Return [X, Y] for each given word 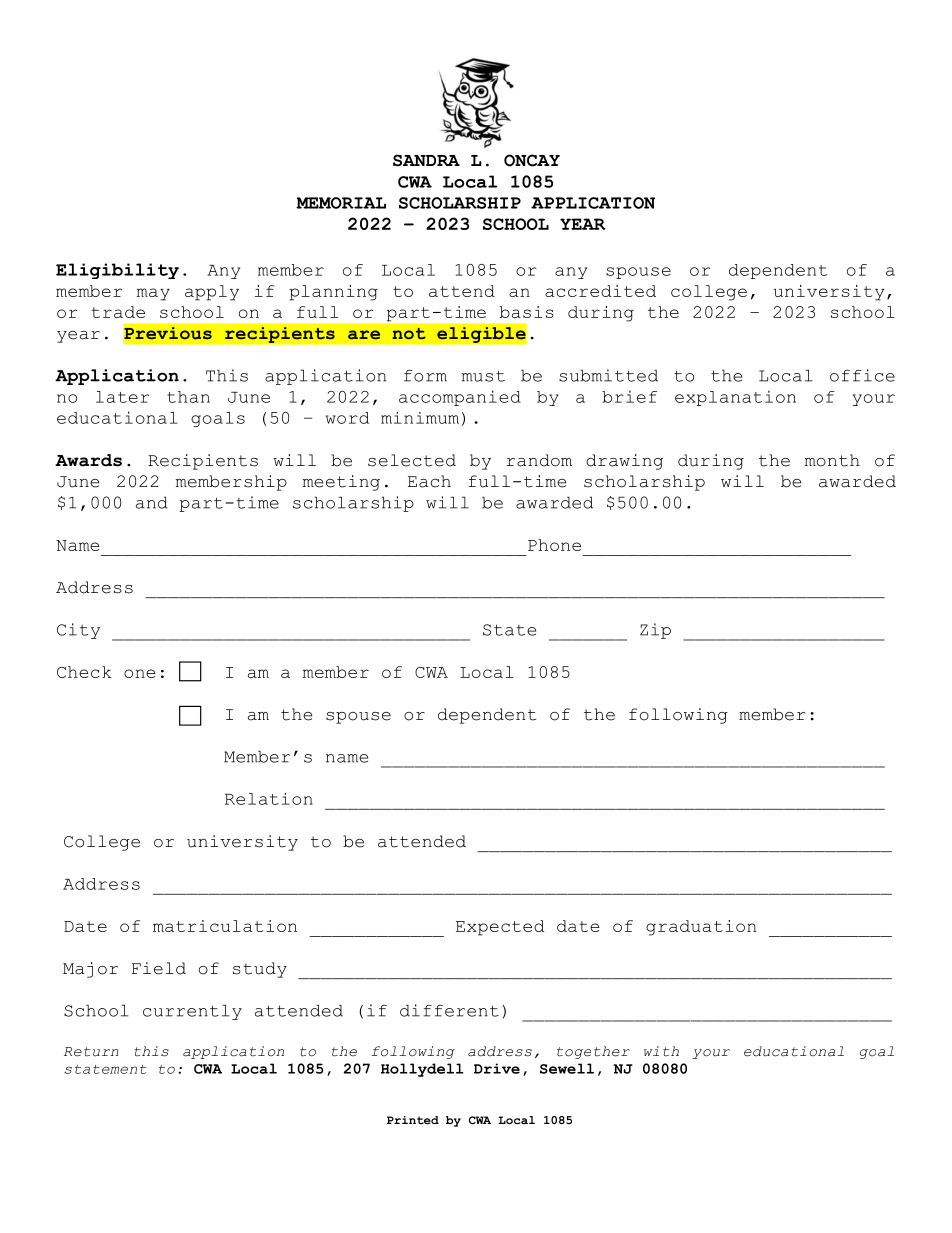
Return [91, 1052]
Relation [269, 799]
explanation [735, 398]
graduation [701, 928]
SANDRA [426, 160]
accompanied [460, 398]
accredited [600, 291]
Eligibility [117, 271]
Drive [497, 1068]
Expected [500, 928]
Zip [655, 631]
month [832, 460]
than [188, 397]
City [78, 631]
